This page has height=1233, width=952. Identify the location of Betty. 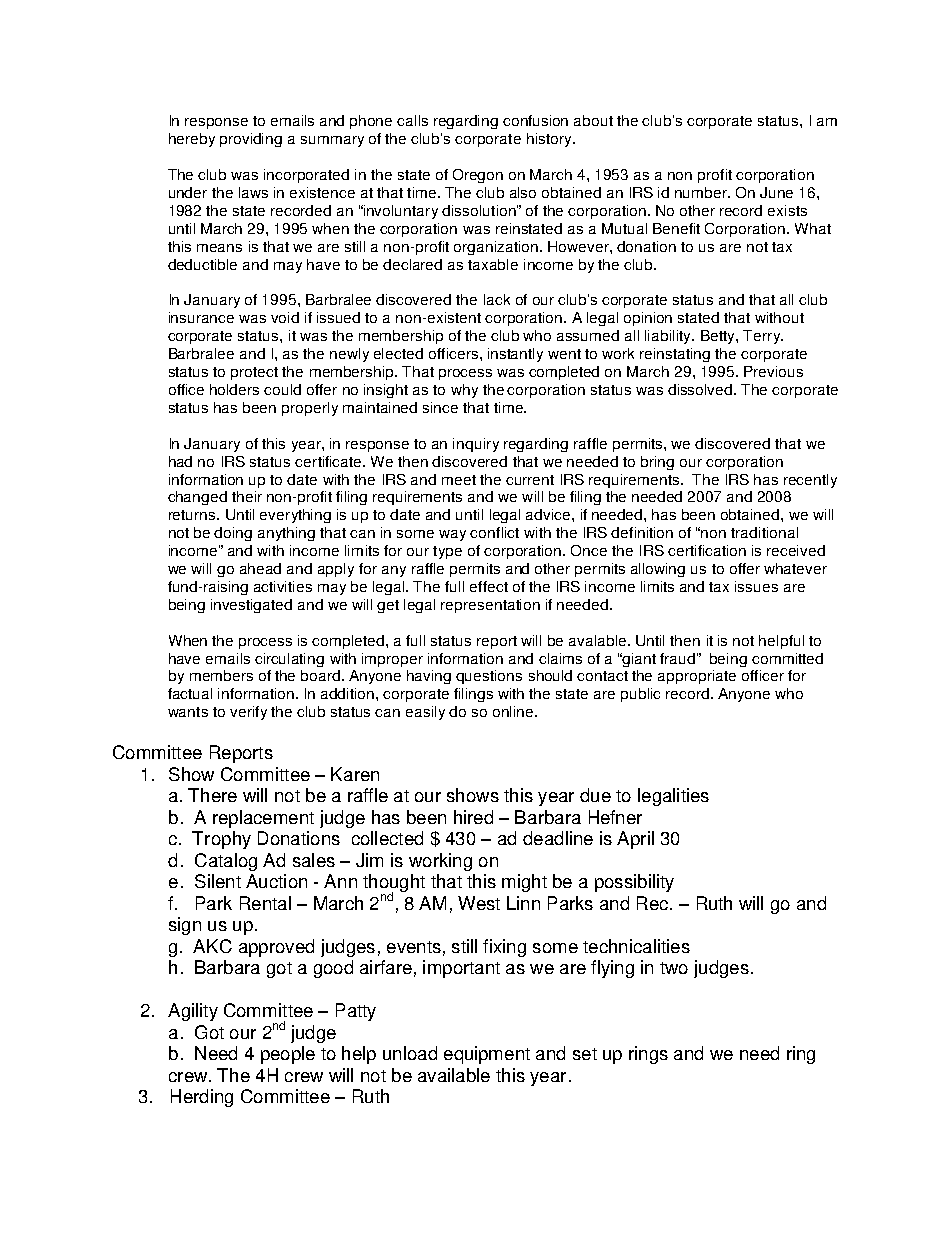
(719, 337).
